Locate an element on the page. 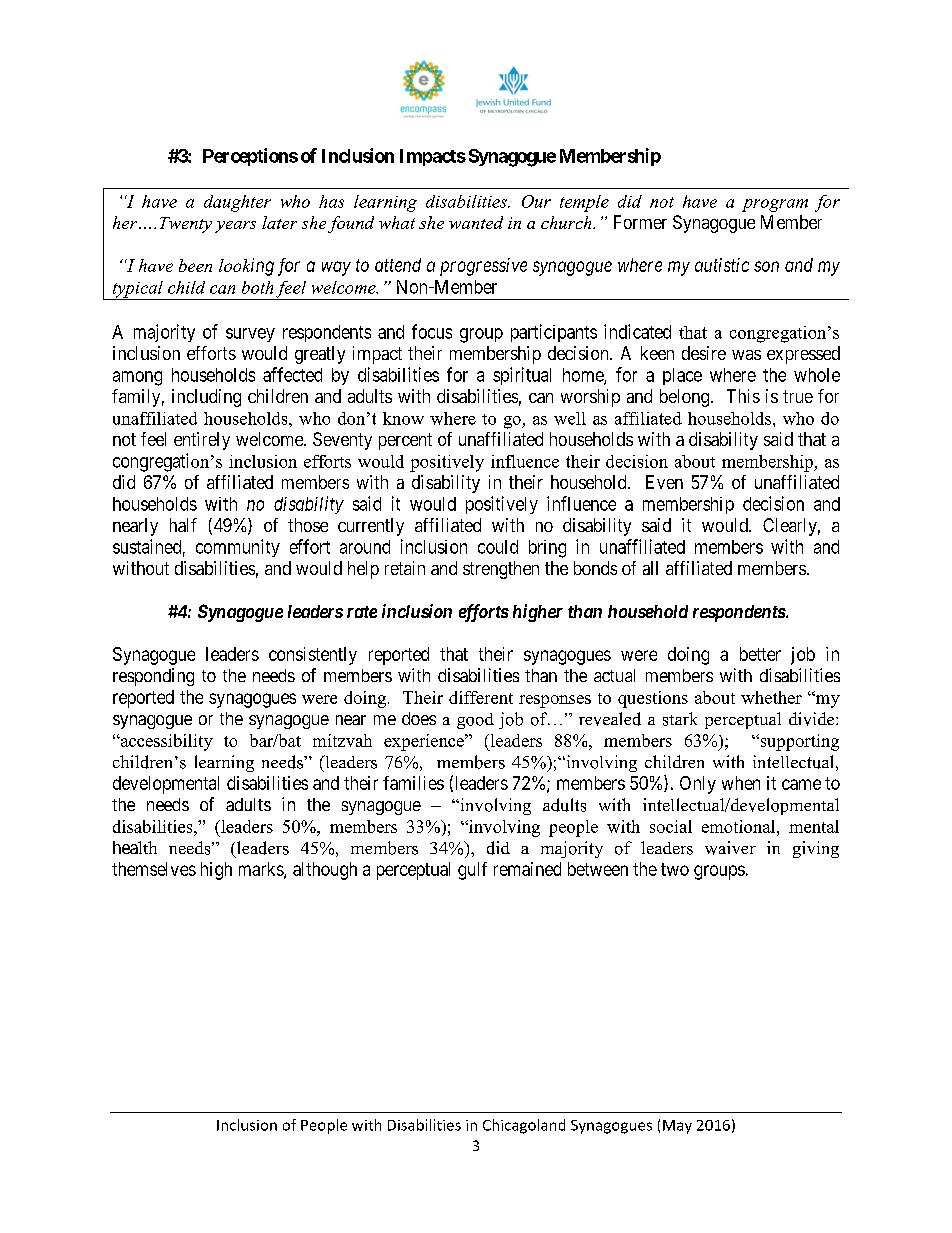 Image resolution: width=952 pixels, height=1233 pixels. program is located at coordinates (775, 205).
